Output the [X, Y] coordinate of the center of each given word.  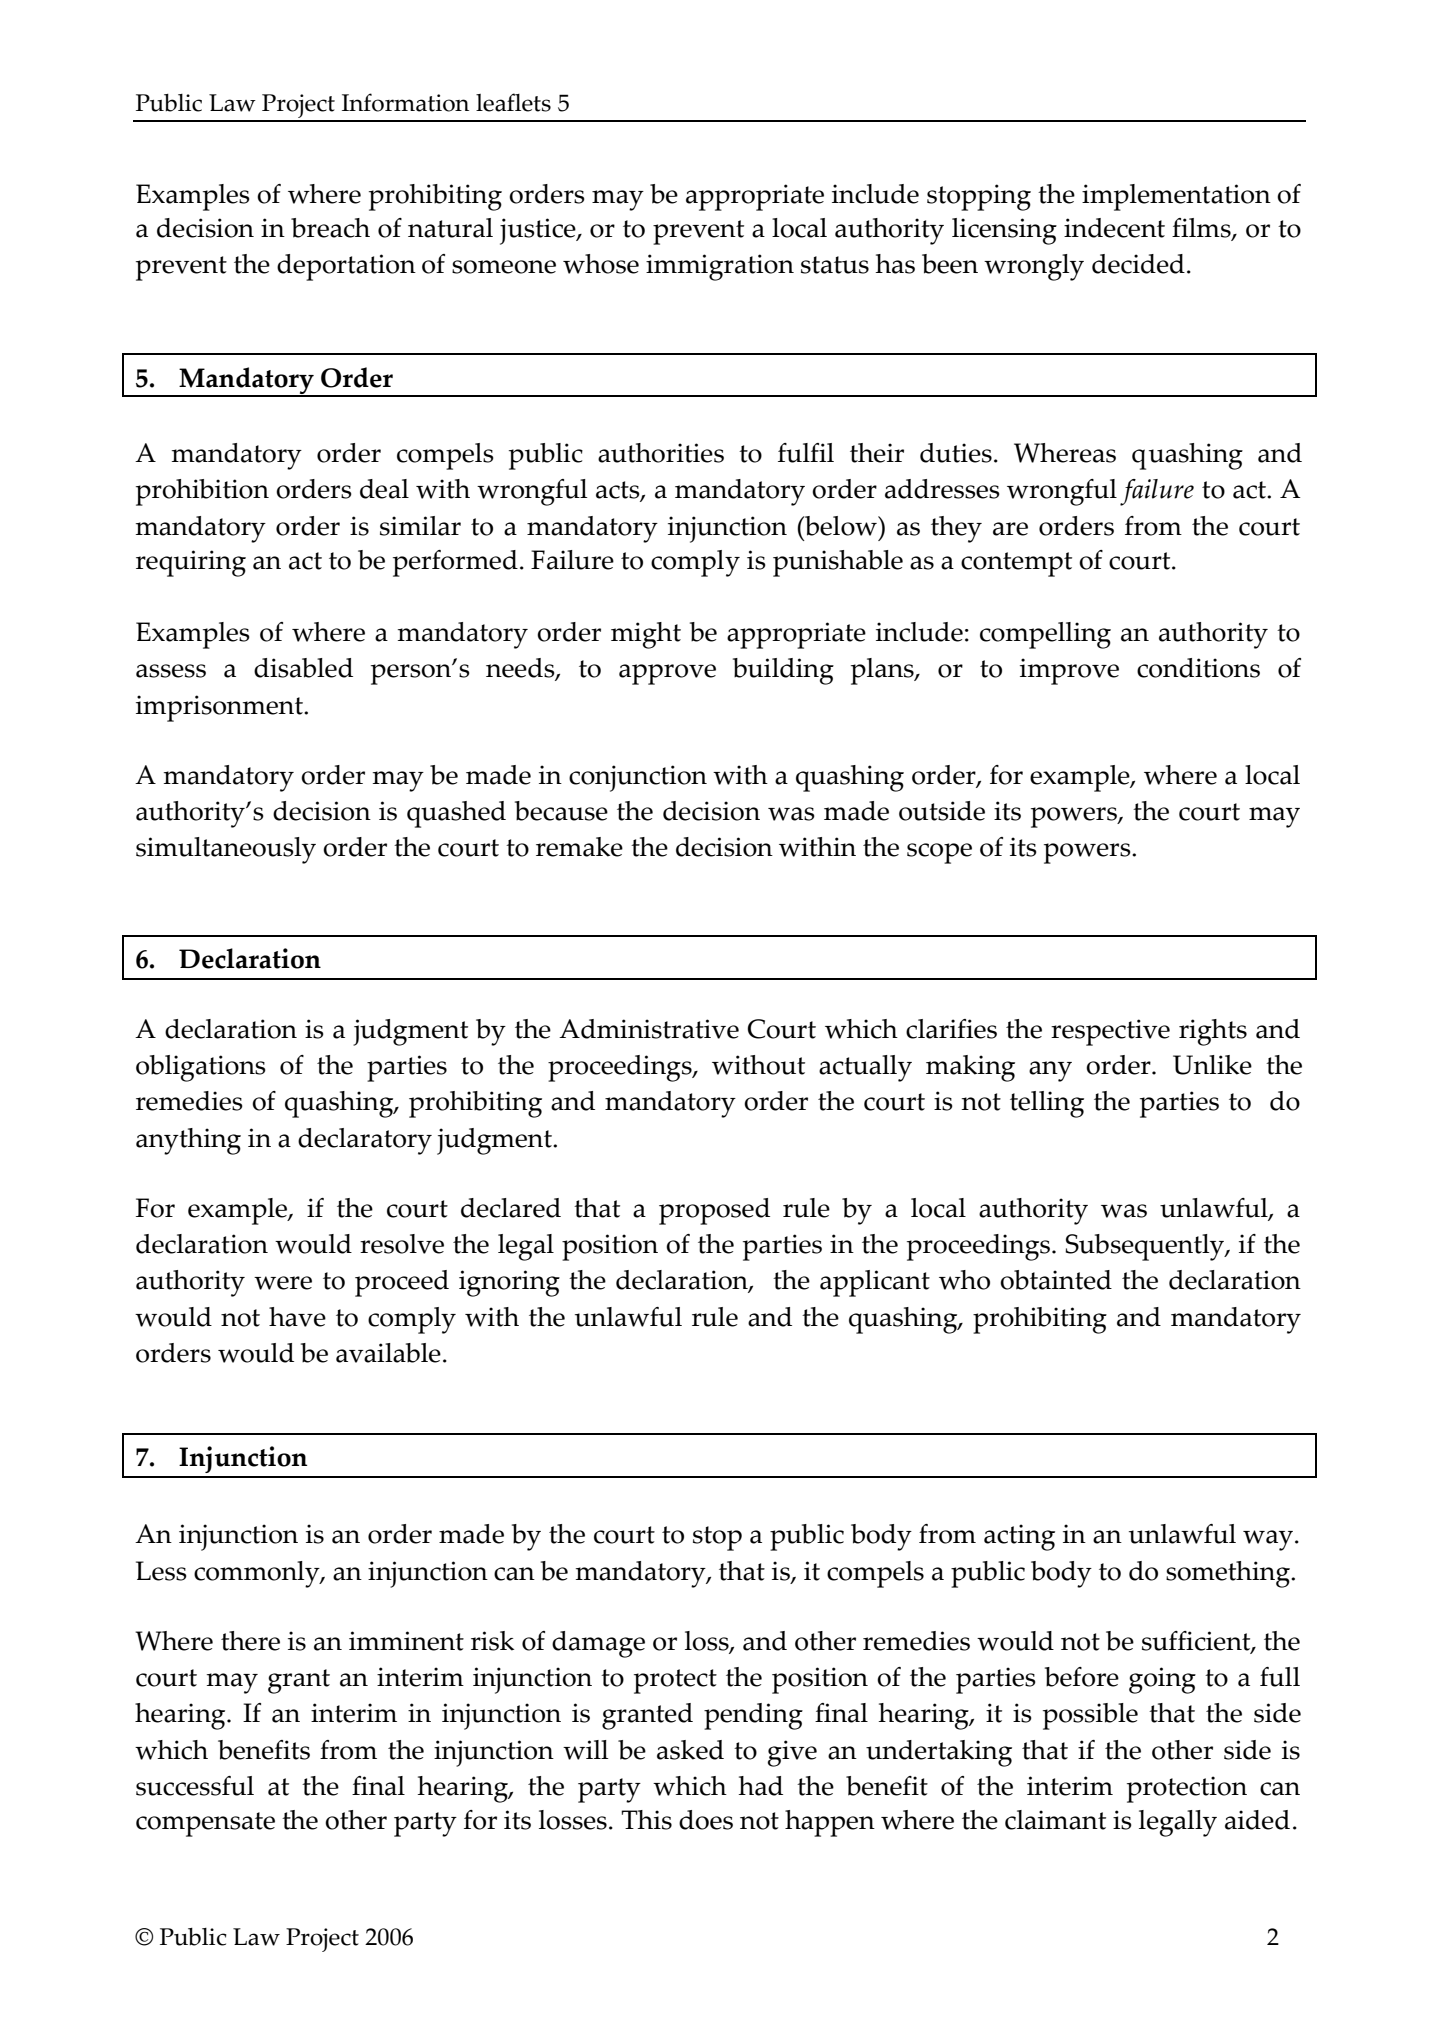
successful [195, 1786]
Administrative [649, 1029]
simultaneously [226, 850]
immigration [720, 267]
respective [1110, 1032]
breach [330, 228]
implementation [1176, 197]
